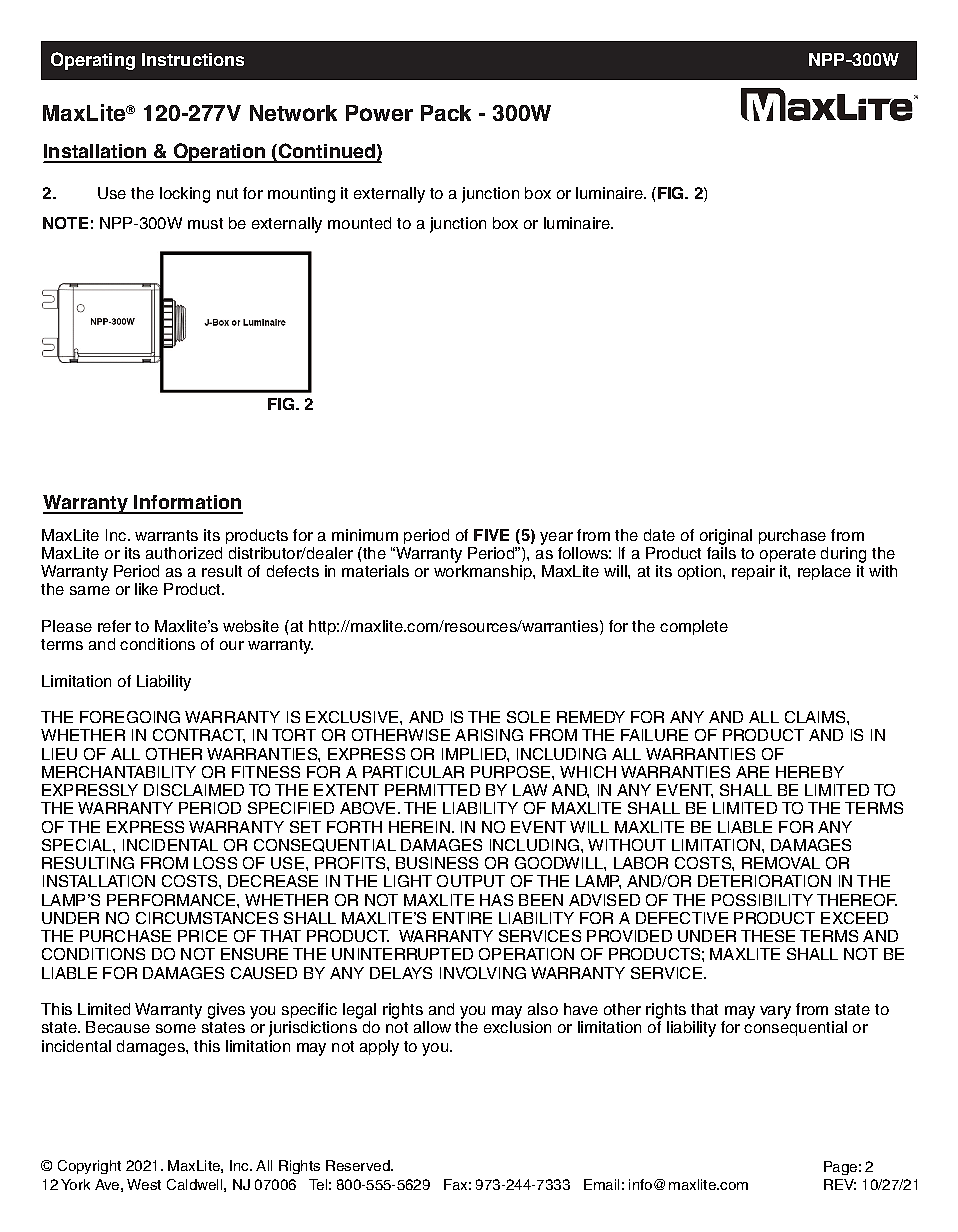 The width and height of the document is (958, 1232). Describe the element at coordinates (432, 790) in the document. I see `PERMITTED` at that location.
